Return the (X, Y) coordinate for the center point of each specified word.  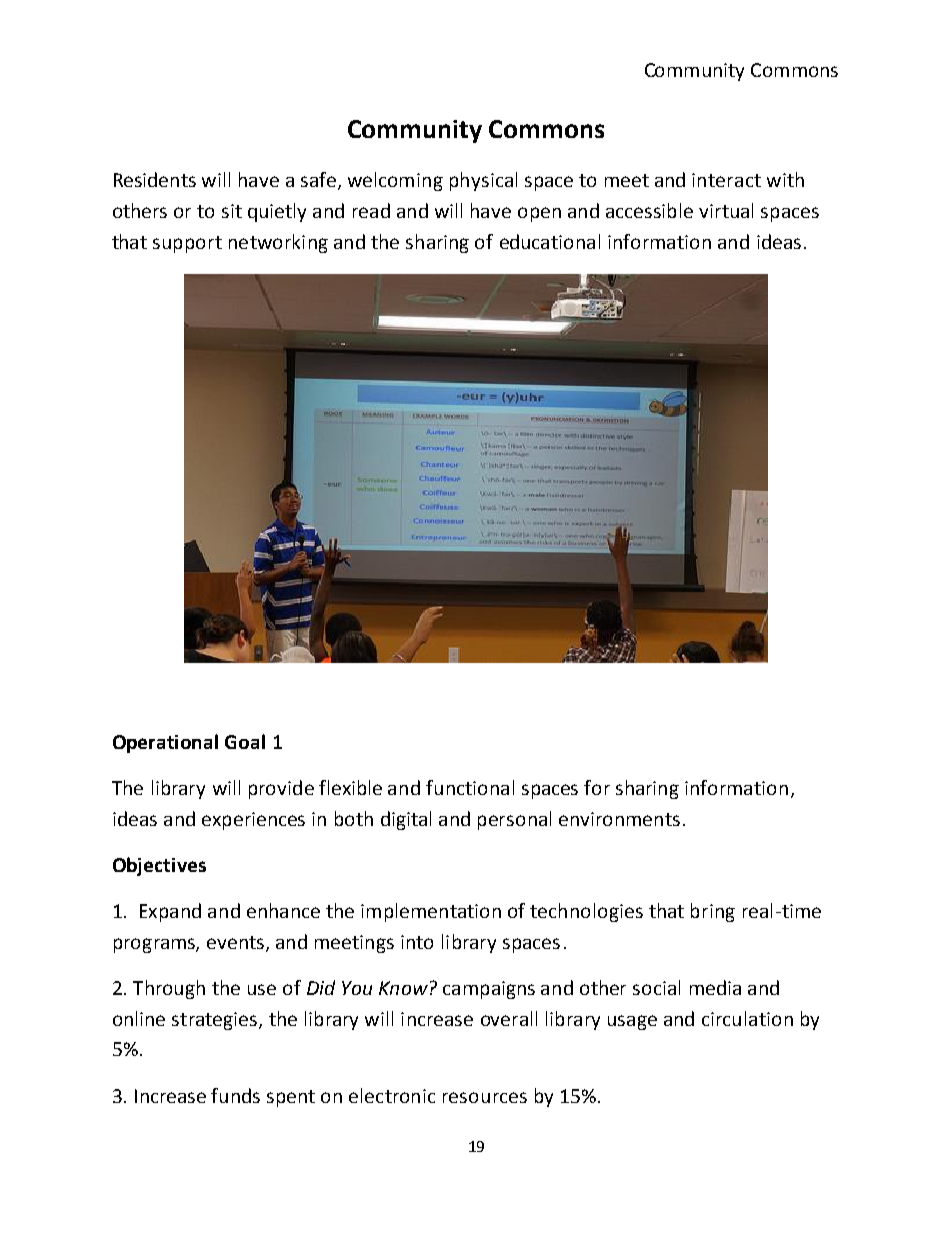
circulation (747, 1018)
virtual (726, 210)
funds (235, 1095)
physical (483, 181)
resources (485, 1097)
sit (232, 211)
